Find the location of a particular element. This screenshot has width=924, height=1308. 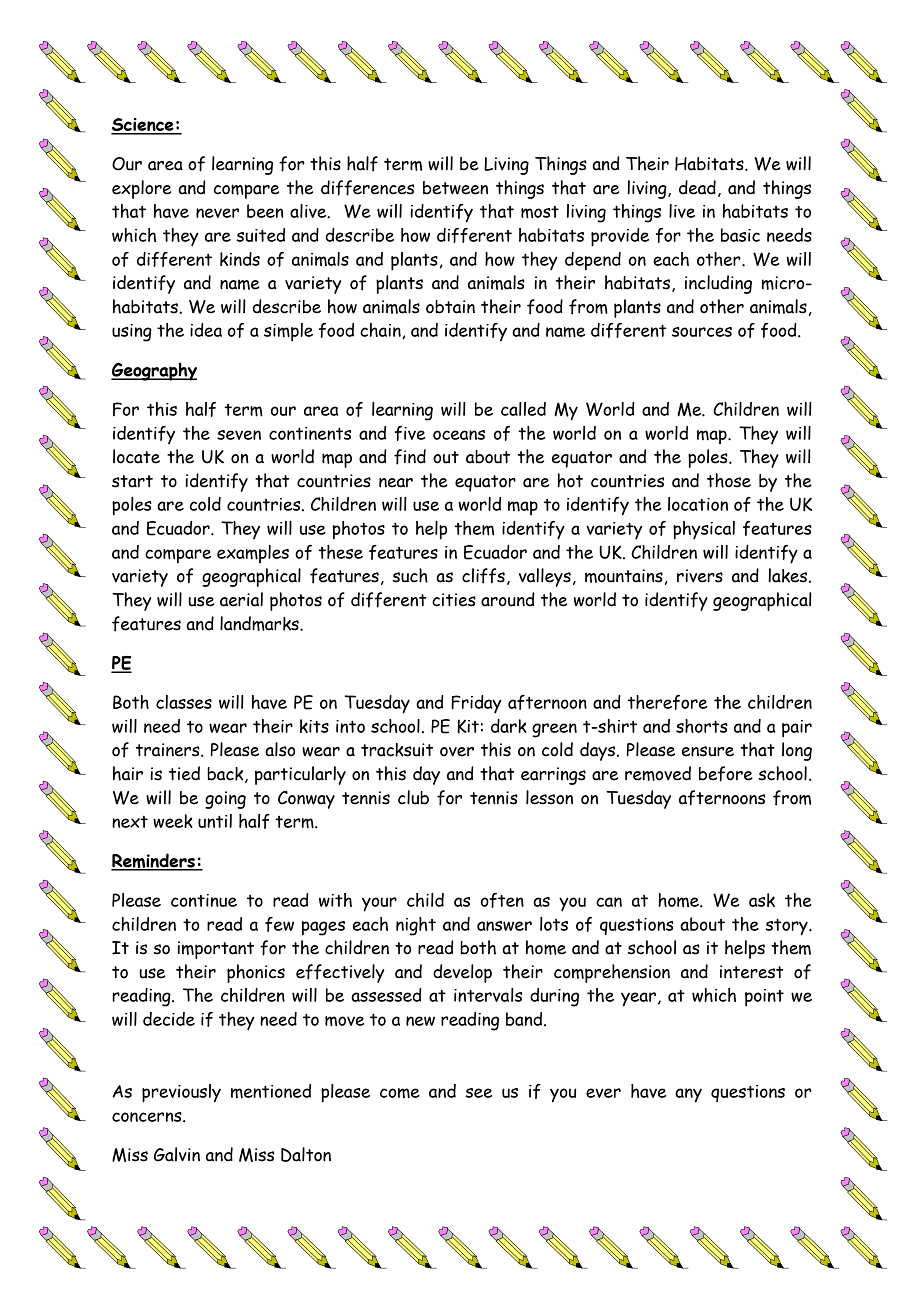

previously is located at coordinates (181, 1093).
